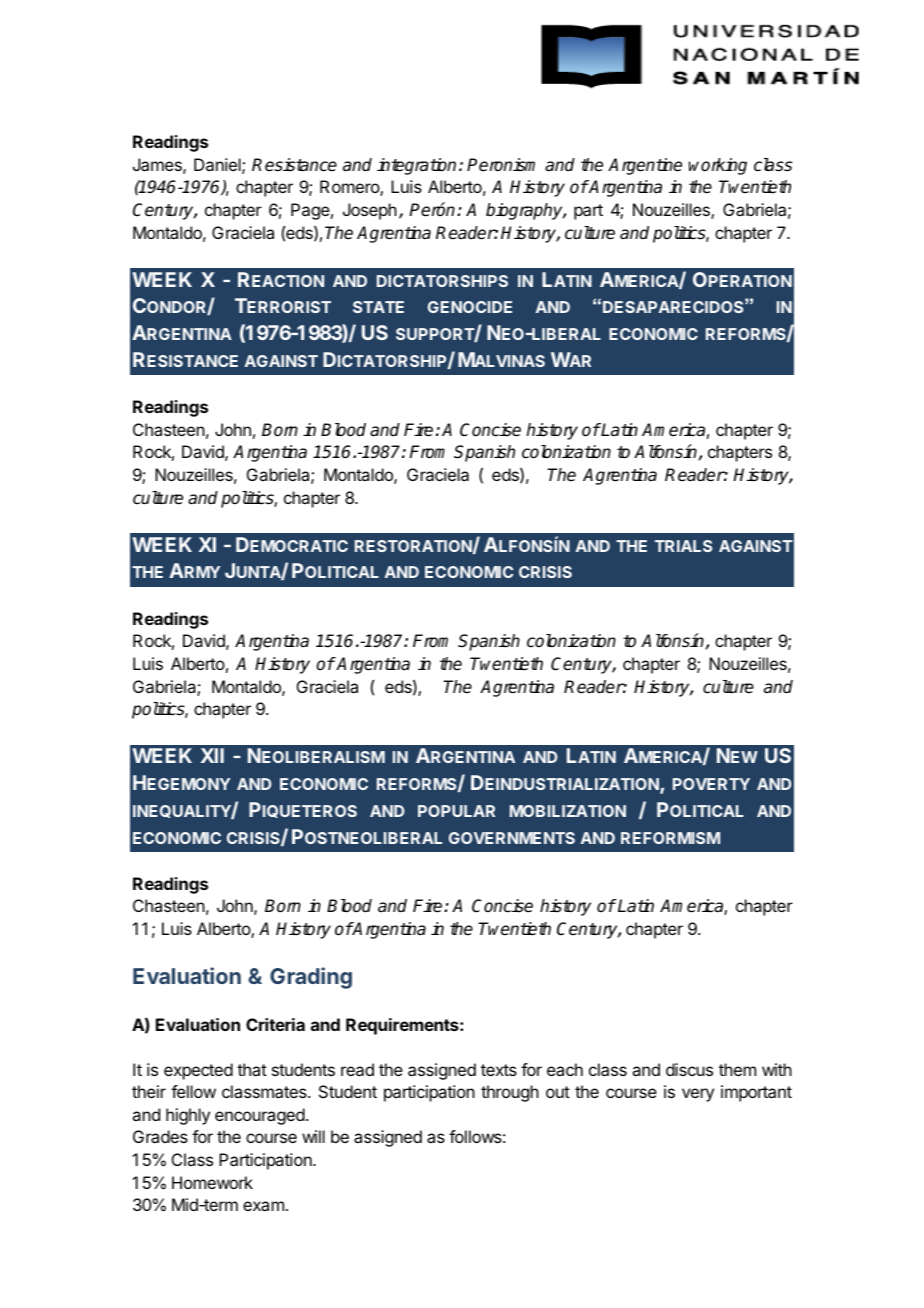  What do you see at coordinates (512, 838) in the screenshot?
I see `GOVERNMENTS` at bounding box center [512, 838].
